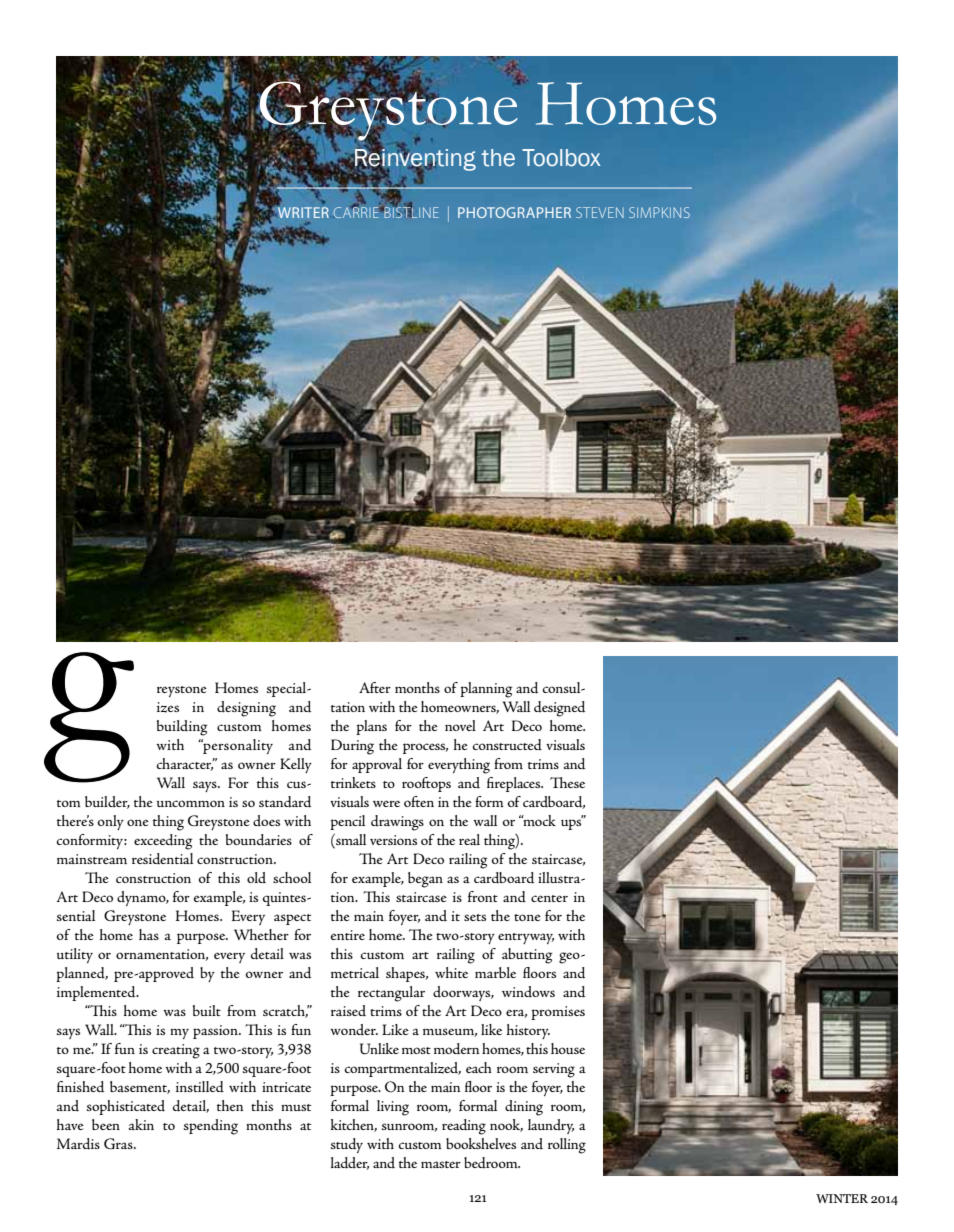  Describe the element at coordinates (441, 1164) in the screenshot. I see `master` at that location.
